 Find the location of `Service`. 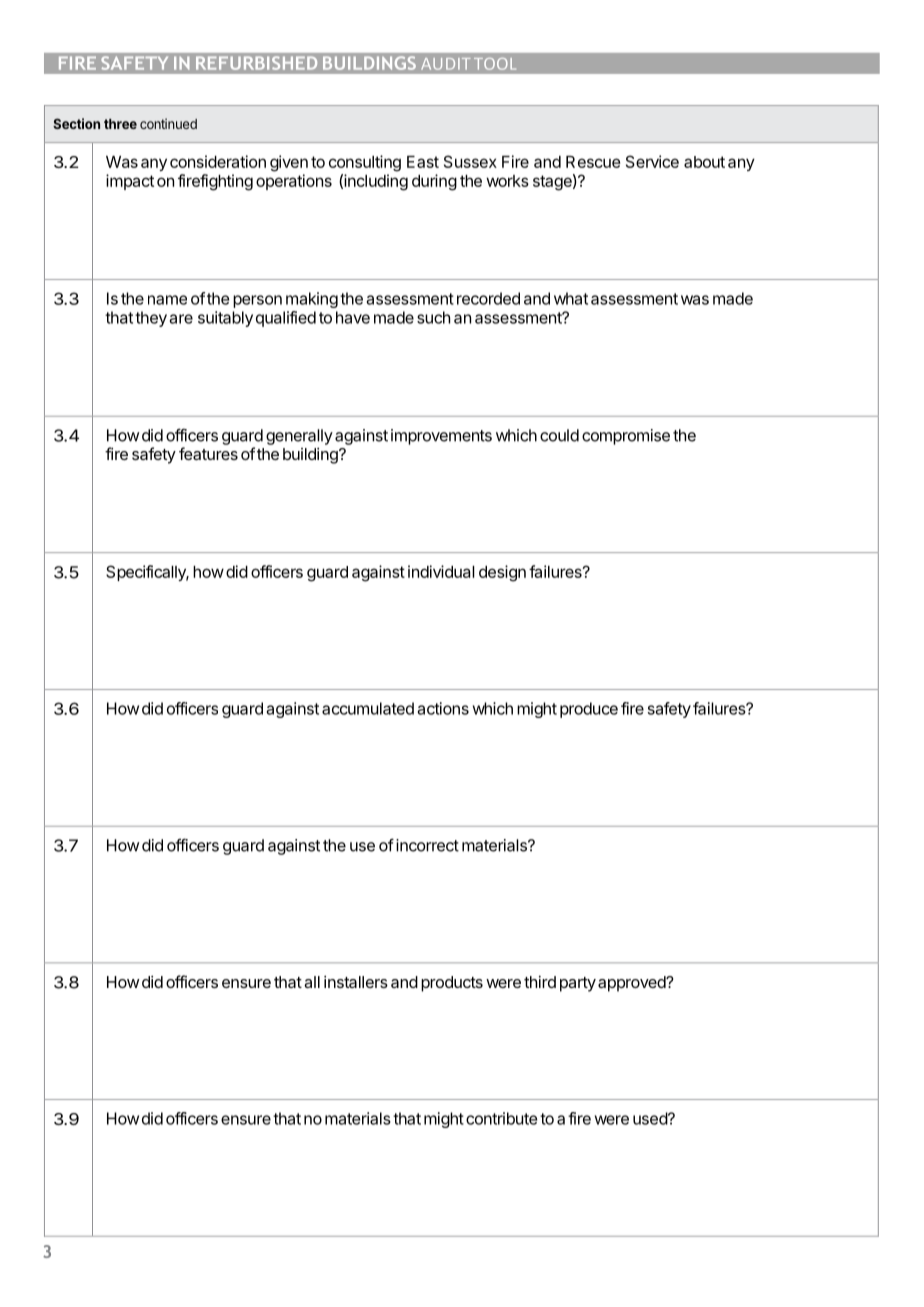

Service is located at coordinates (652, 161).
